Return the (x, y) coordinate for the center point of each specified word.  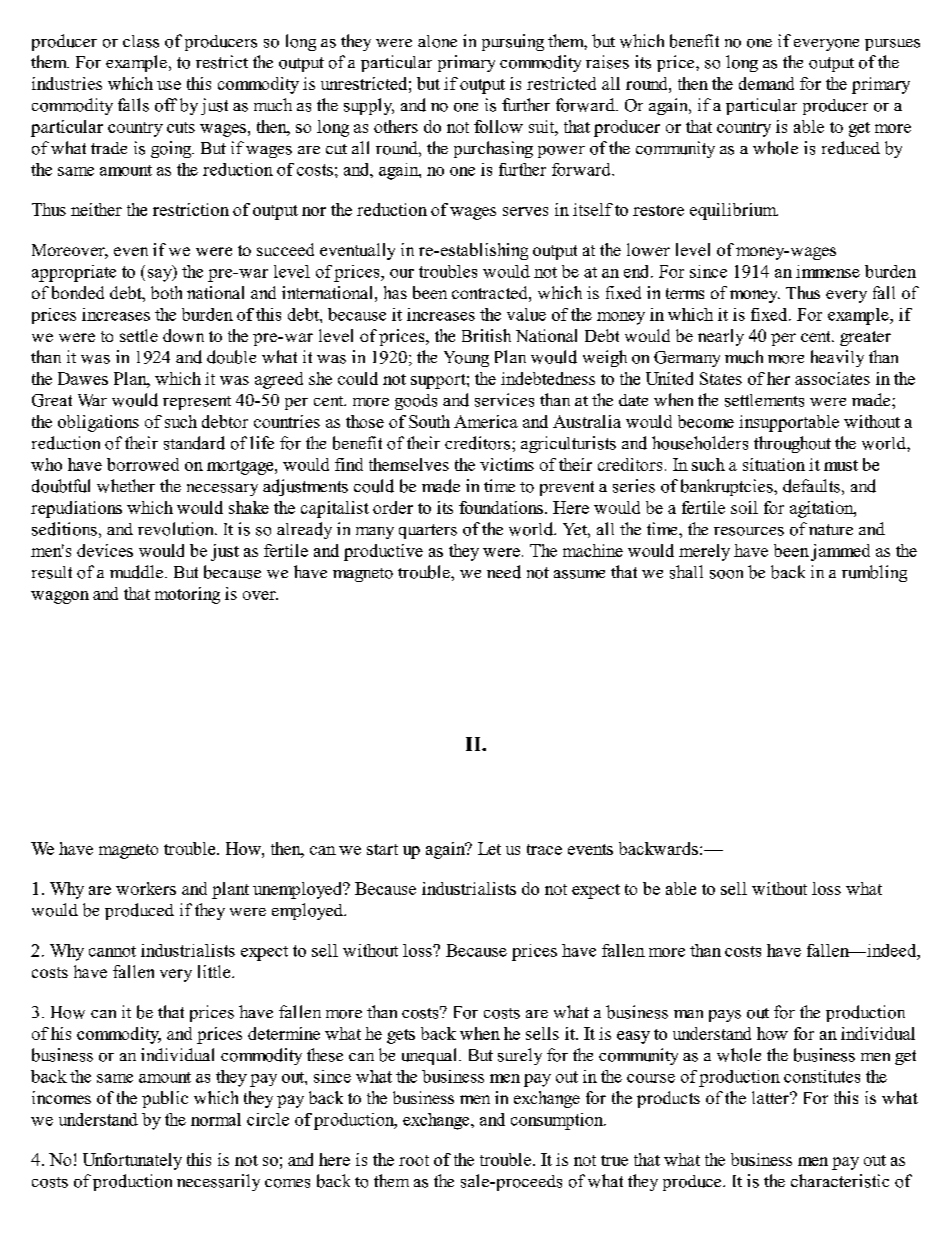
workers (146, 888)
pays (725, 1016)
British (486, 335)
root (414, 1160)
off (166, 105)
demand (766, 83)
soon (726, 574)
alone (437, 41)
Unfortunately (132, 1161)
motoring (187, 595)
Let (489, 848)
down (183, 335)
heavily (837, 358)
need (504, 572)
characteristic (840, 1181)
